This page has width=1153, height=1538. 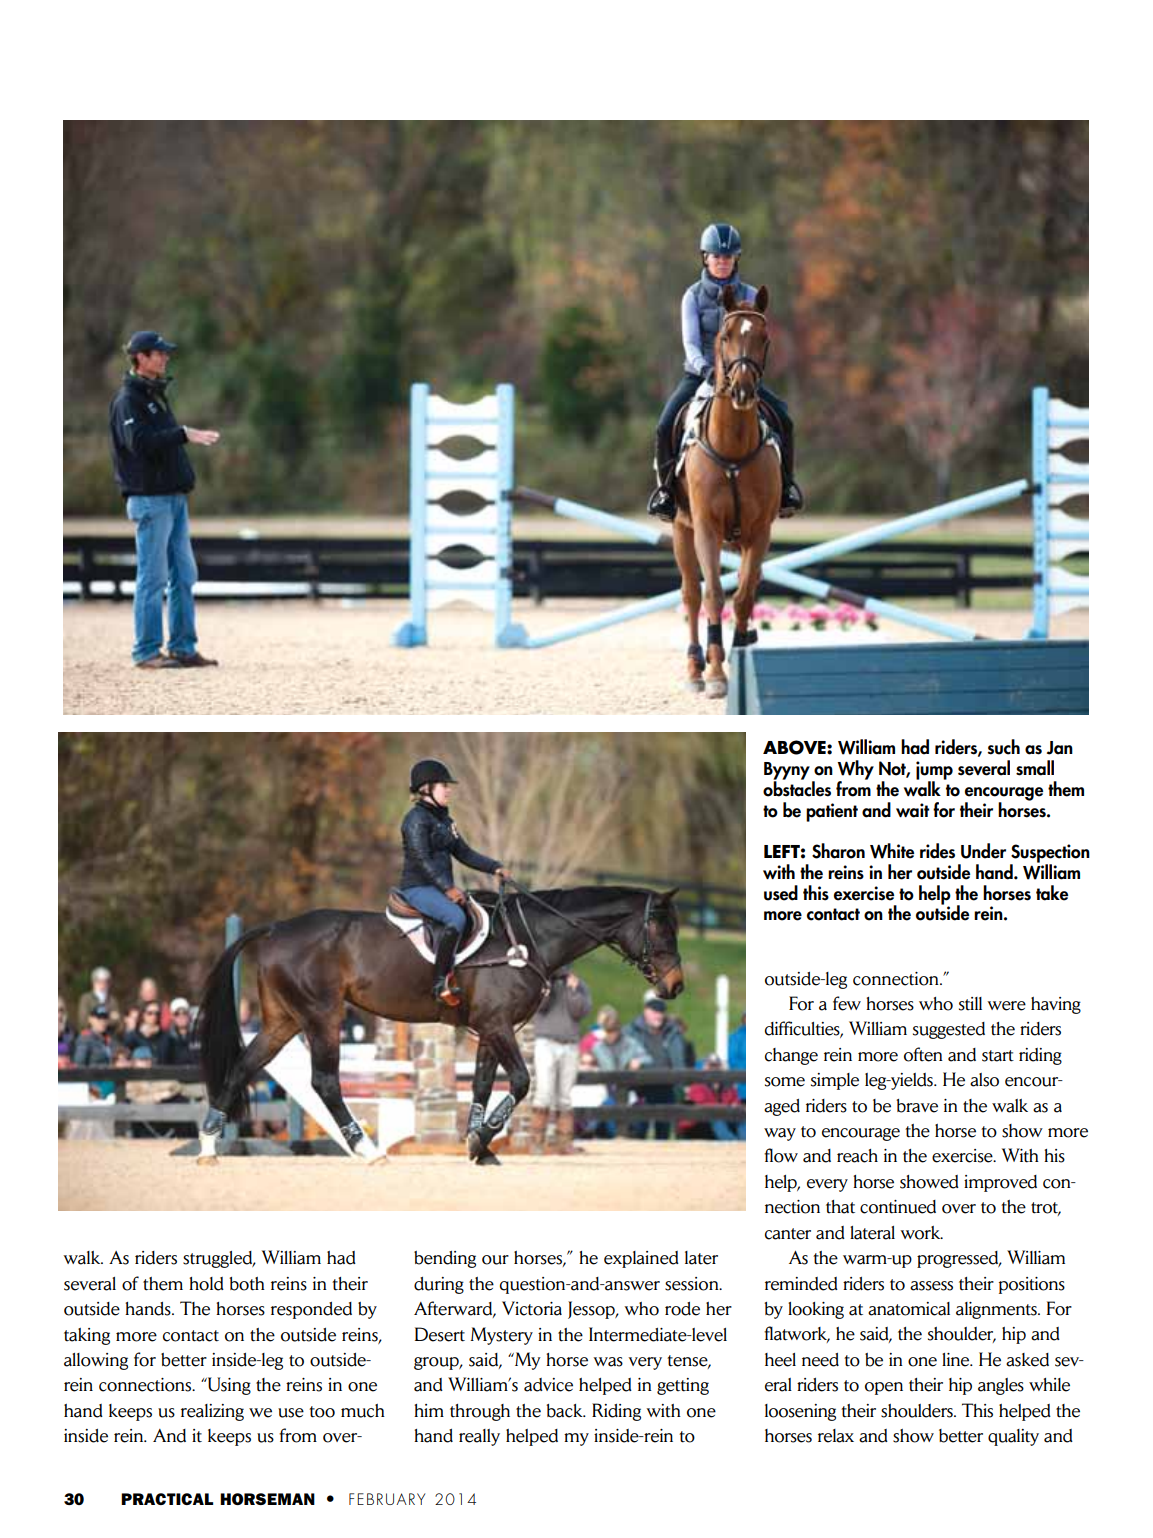 What do you see at coordinates (898, 1207) in the page?
I see `continued` at bounding box center [898, 1207].
